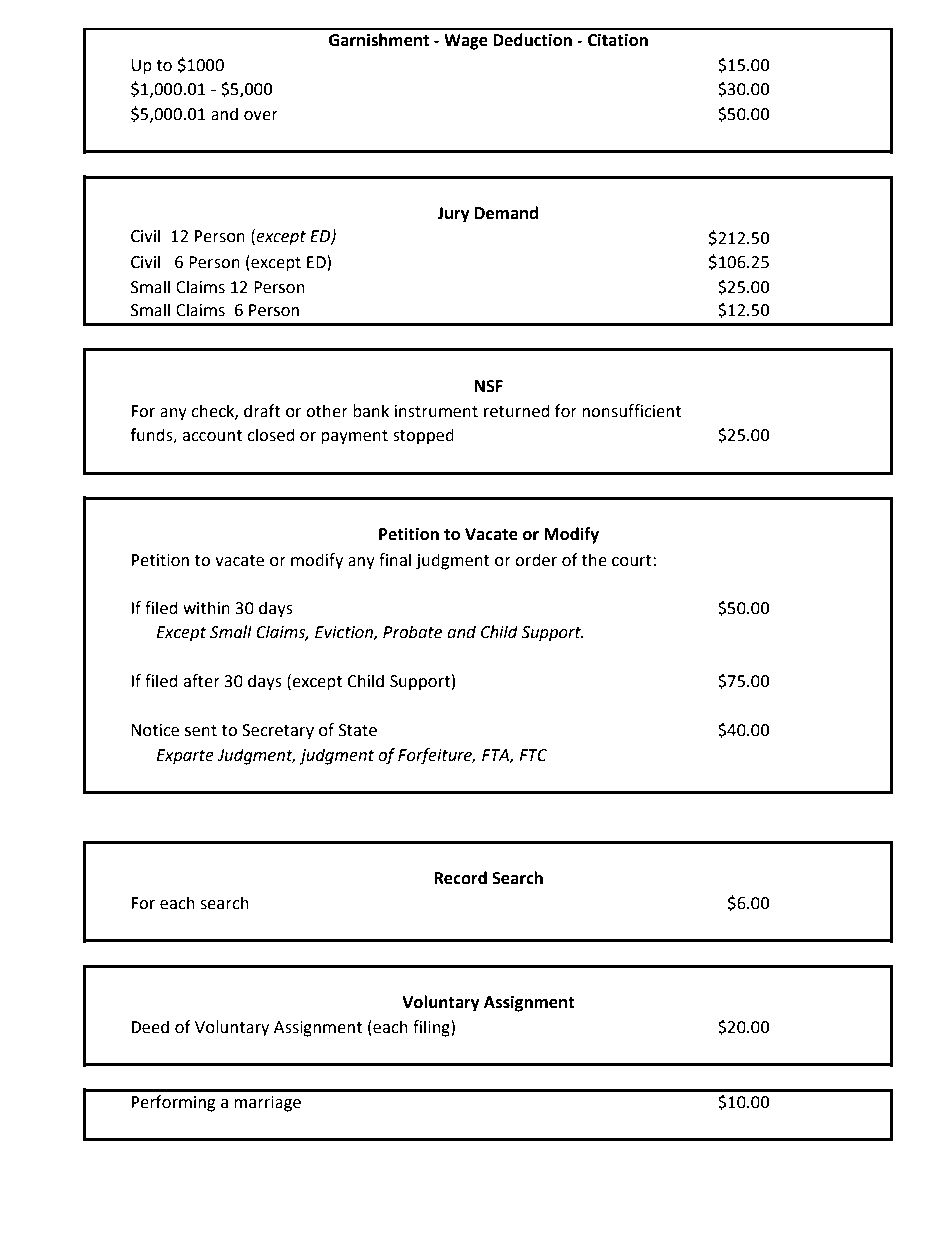 The width and height of the screenshot is (952, 1233). Describe the element at coordinates (395, 560) in the screenshot. I see `final` at that location.
